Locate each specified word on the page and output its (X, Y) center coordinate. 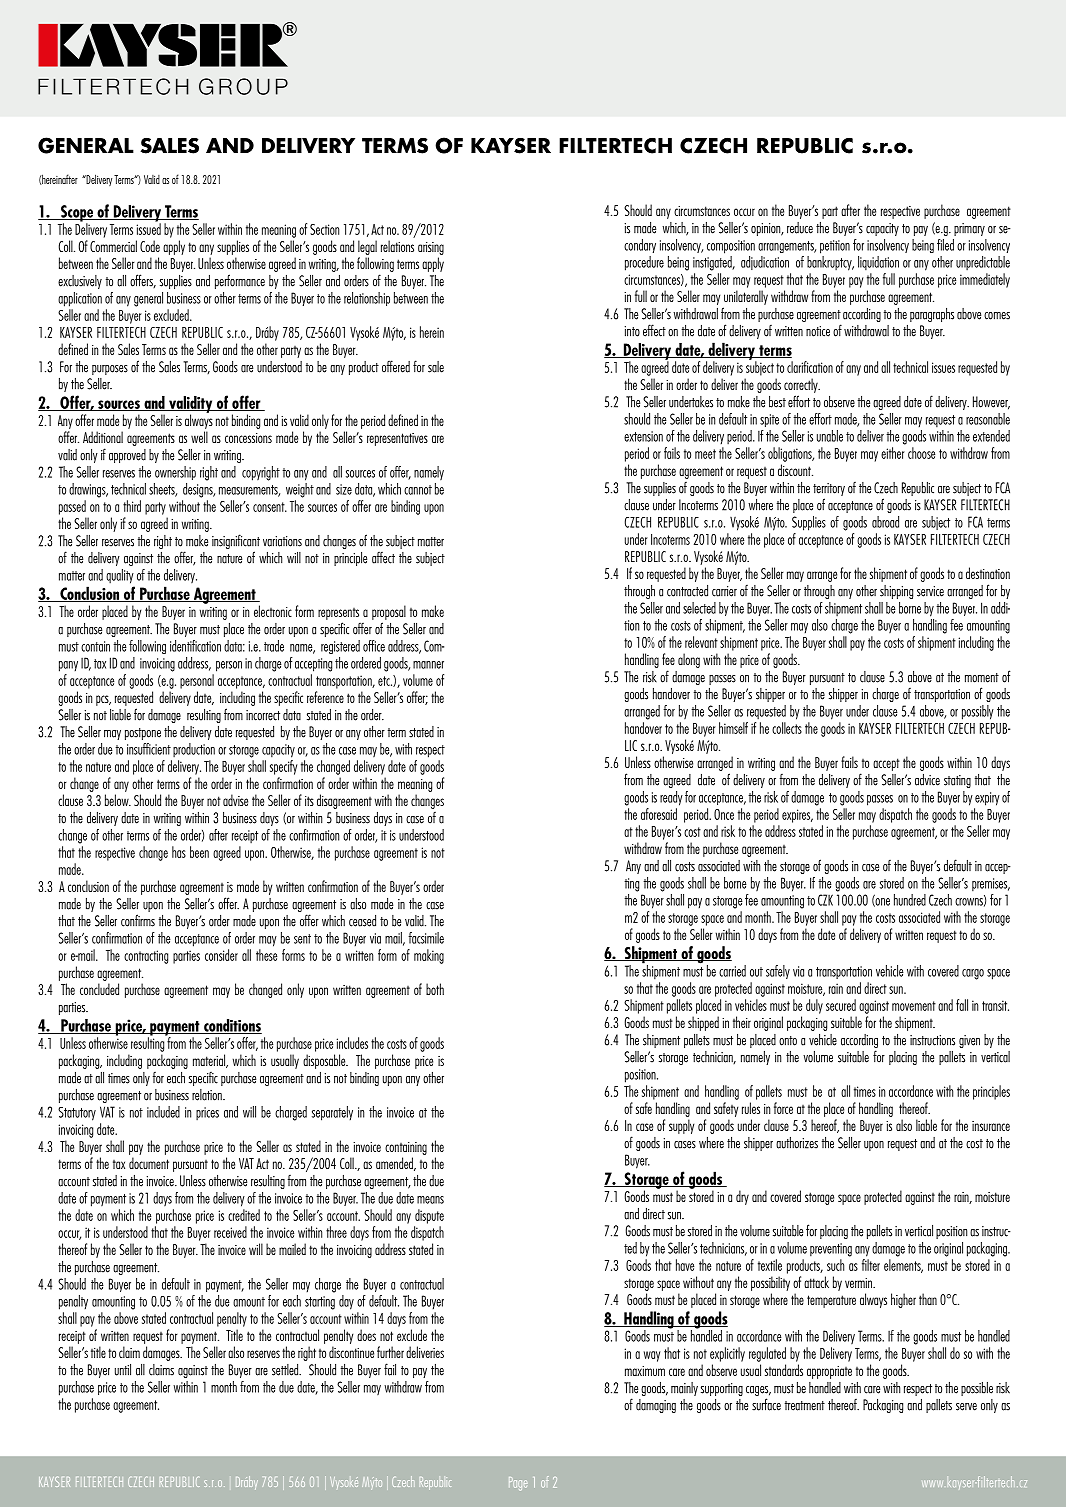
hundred (910, 900)
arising (431, 248)
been (199, 852)
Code (150, 246)
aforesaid (659, 814)
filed (945, 245)
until (123, 1370)
